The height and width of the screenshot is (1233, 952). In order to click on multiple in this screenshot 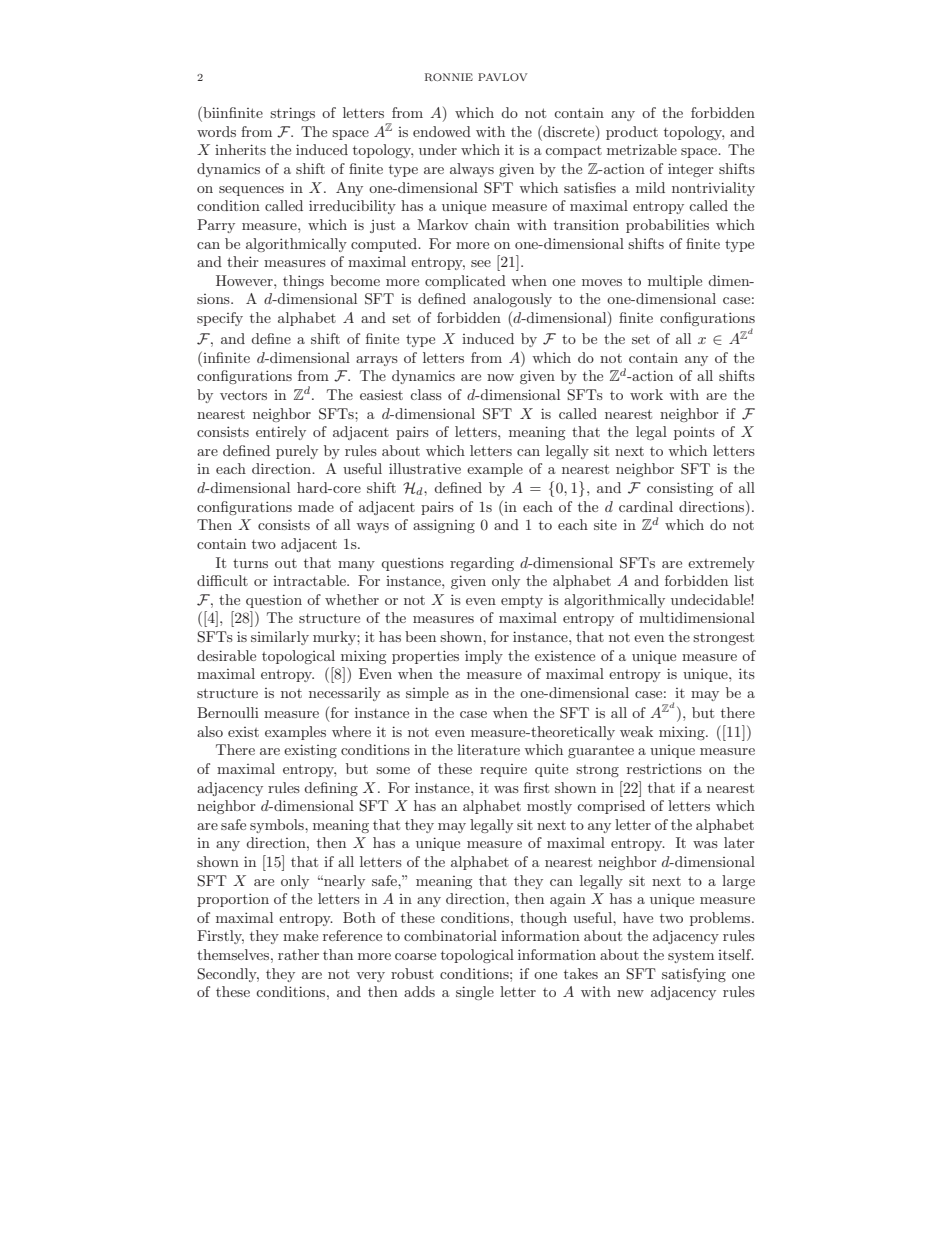, I will do `click(675, 282)`.
